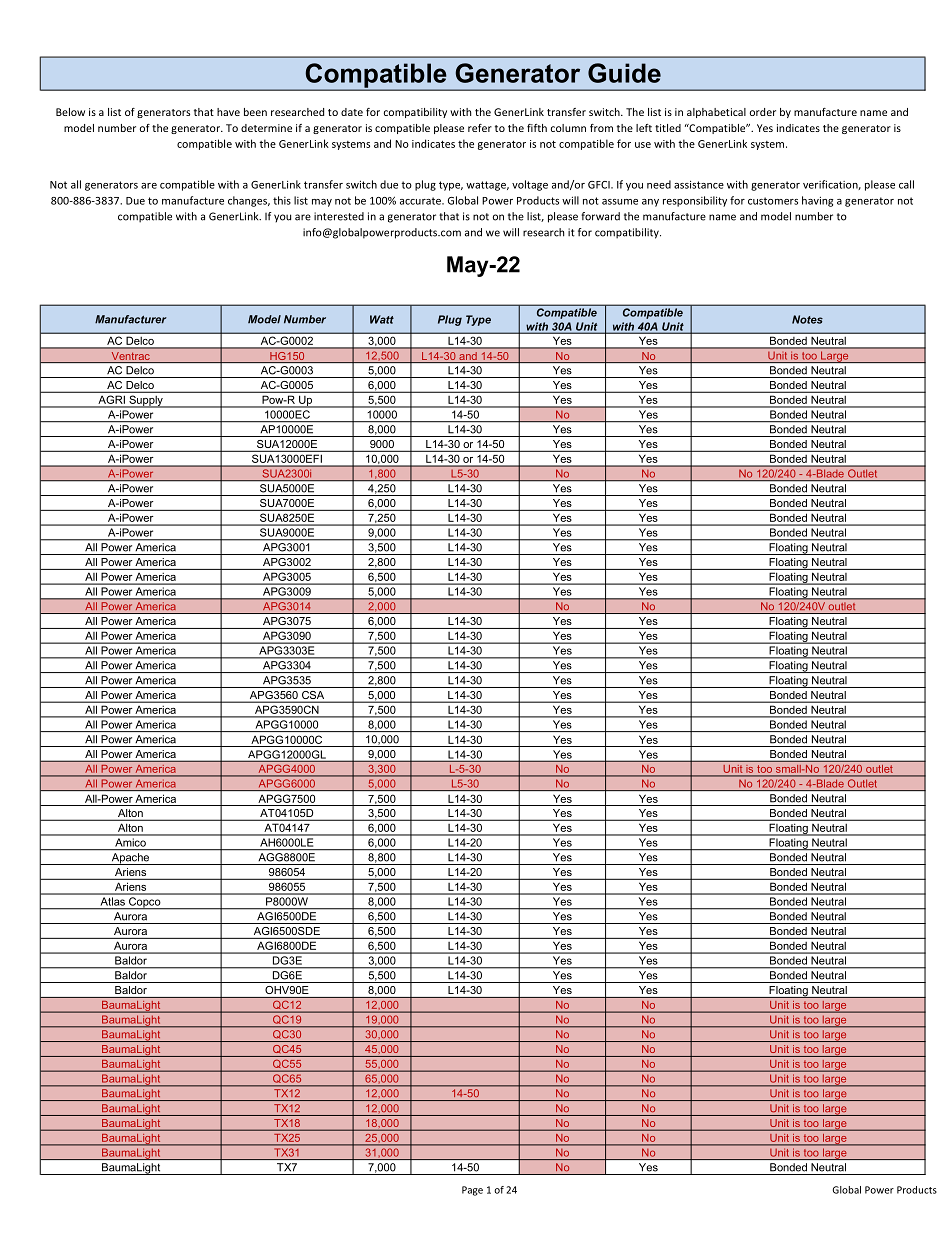  Describe the element at coordinates (807, 319) in the image. I see `Notes` at that location.
